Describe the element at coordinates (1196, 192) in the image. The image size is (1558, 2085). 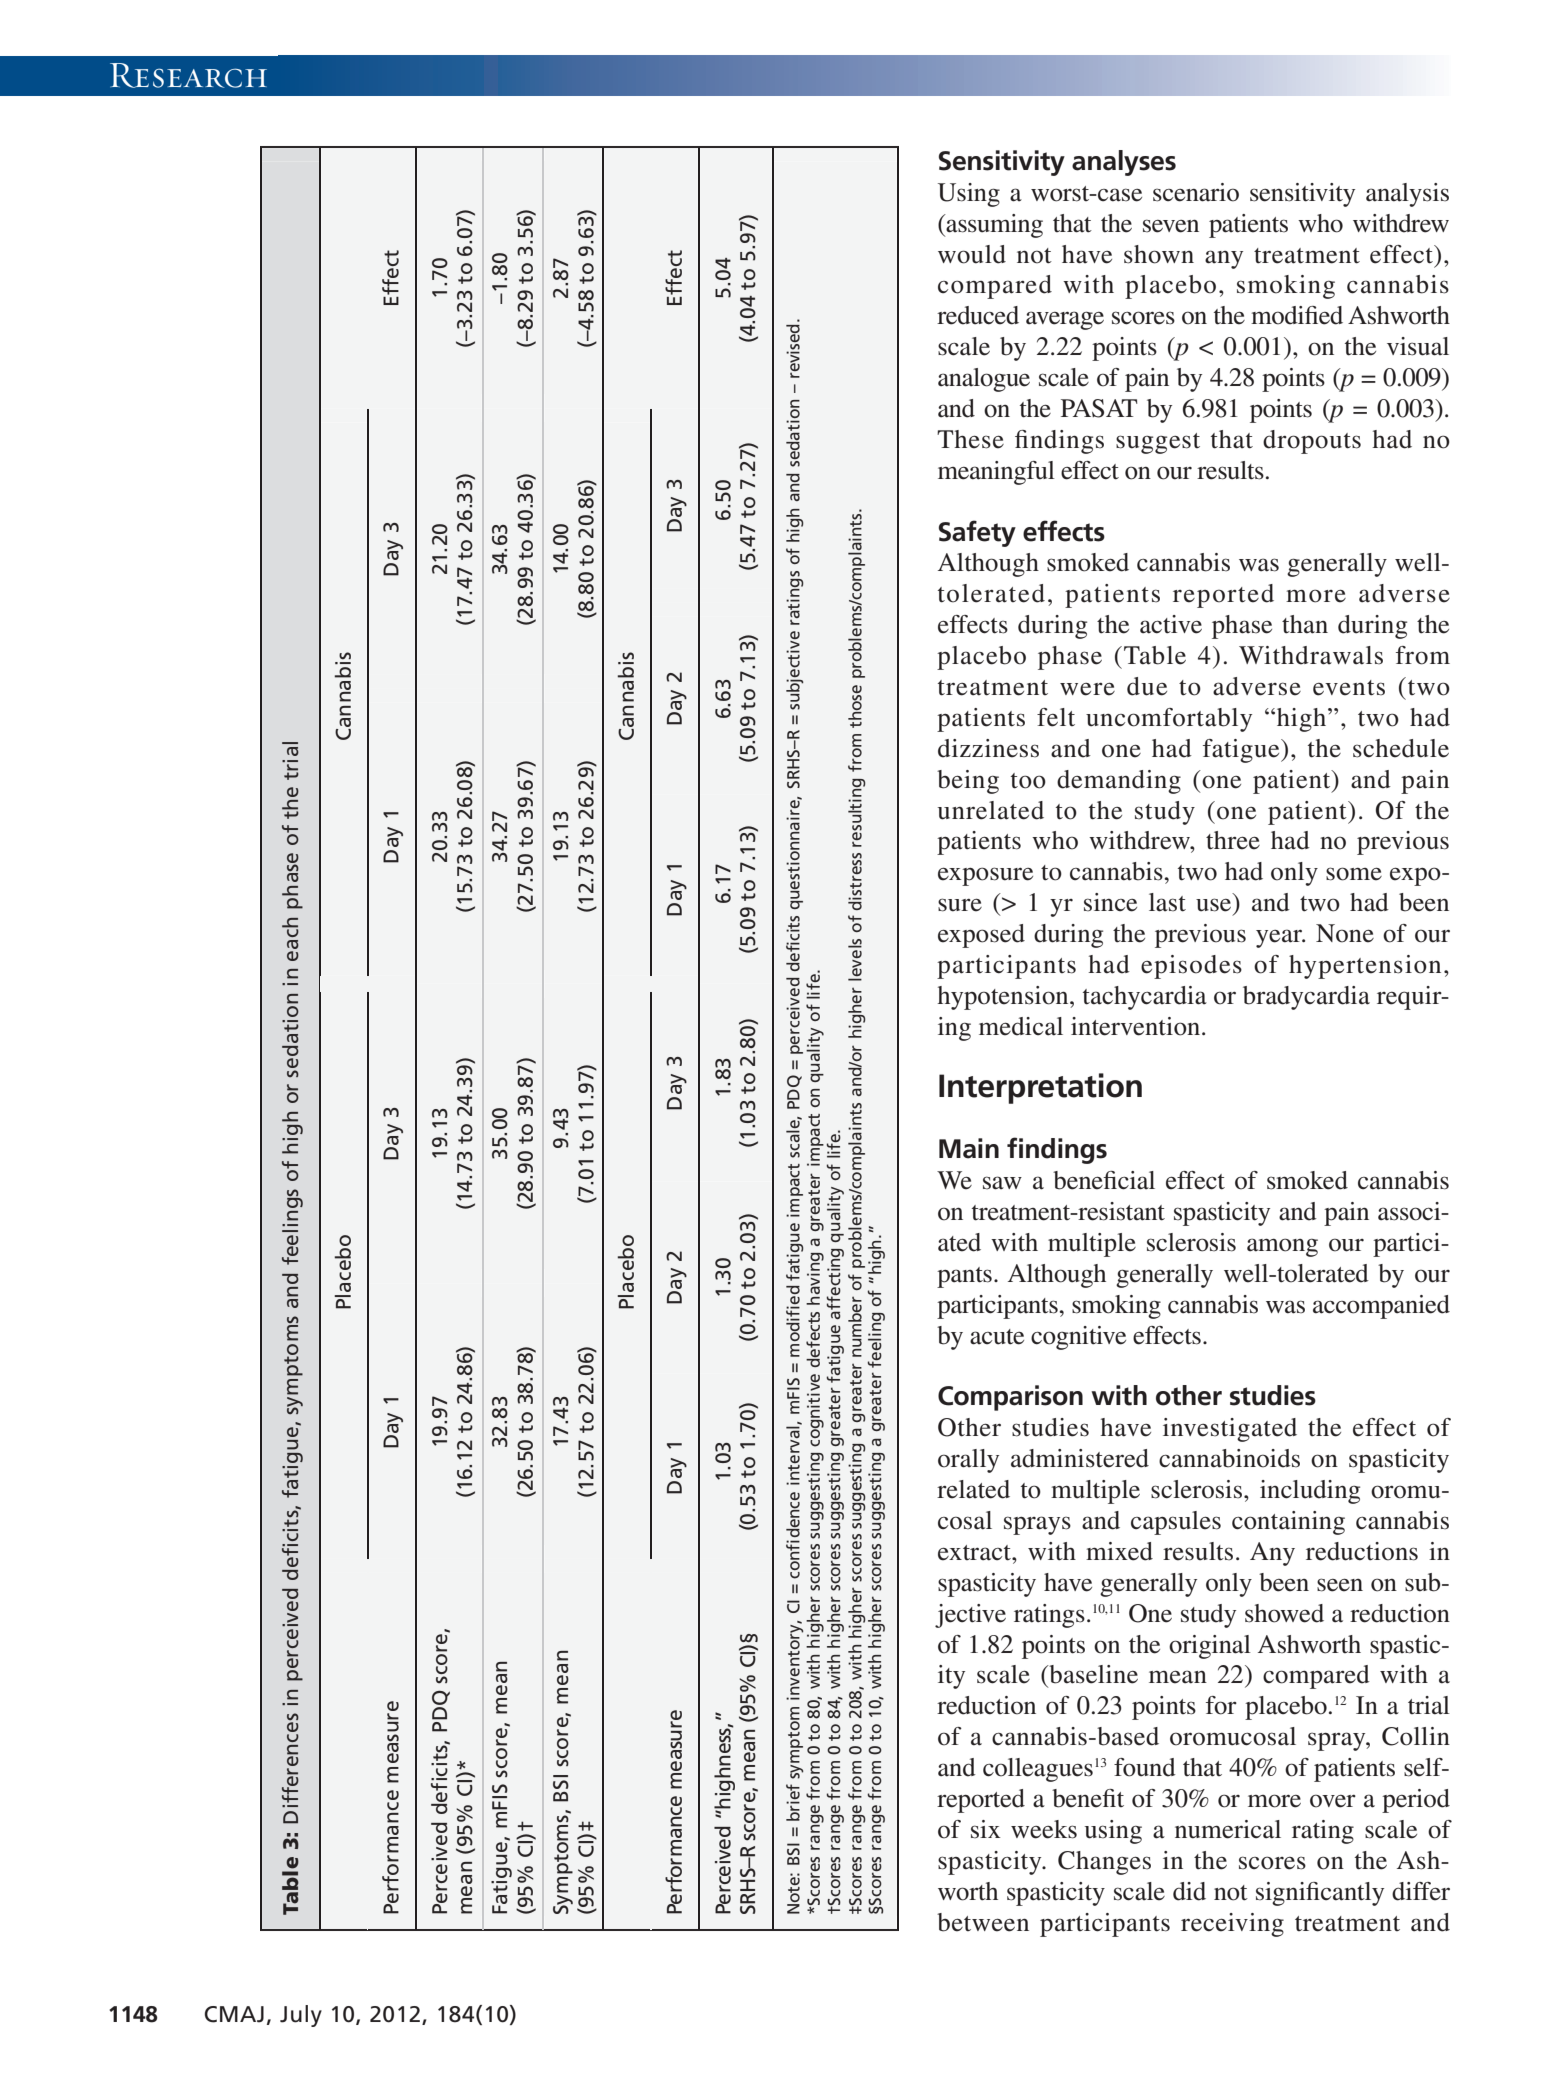
I see `scenario` at that location.
